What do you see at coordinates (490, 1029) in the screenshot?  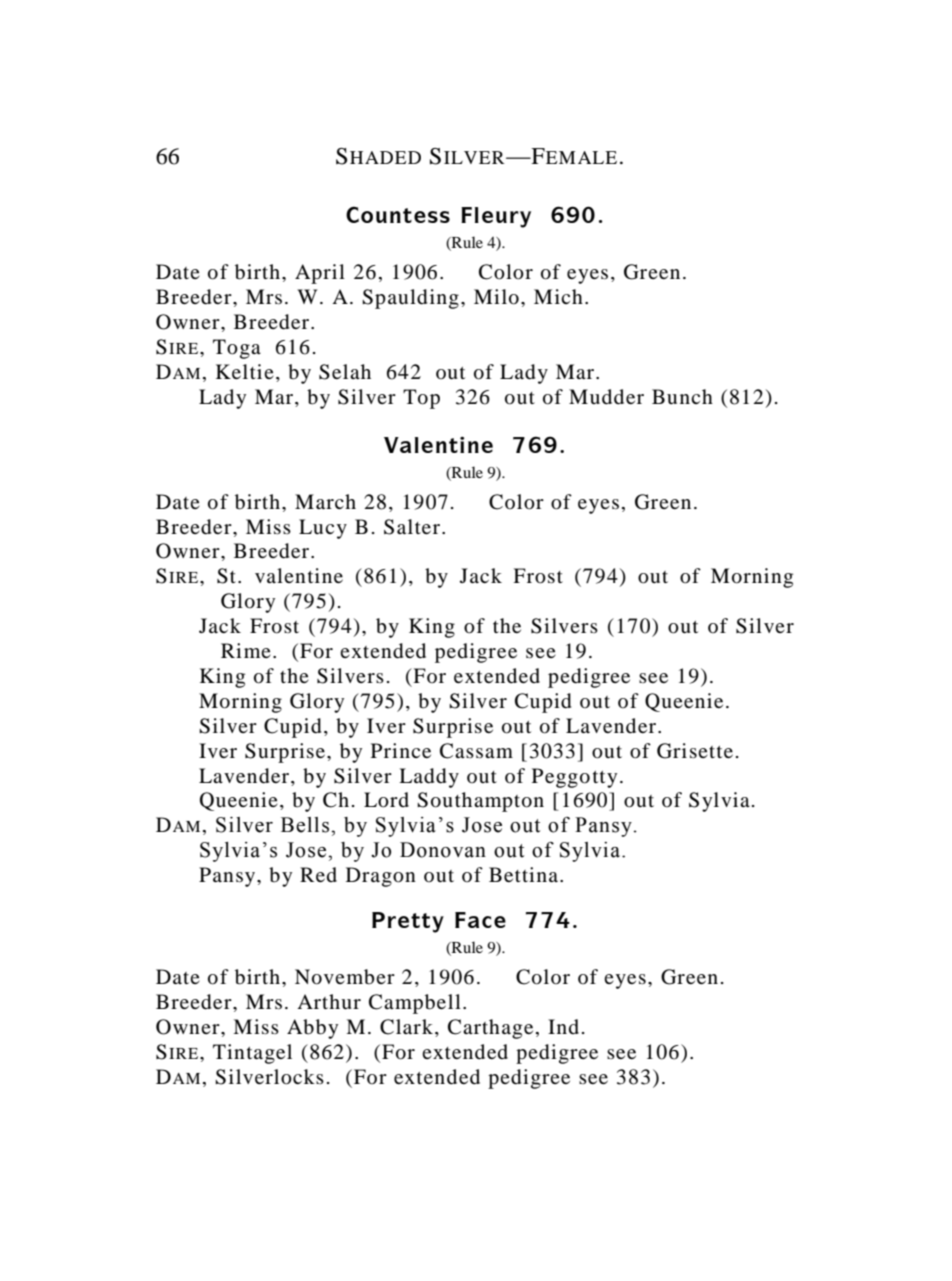 I see `Carthage` at bounding box center [490, 1029].
